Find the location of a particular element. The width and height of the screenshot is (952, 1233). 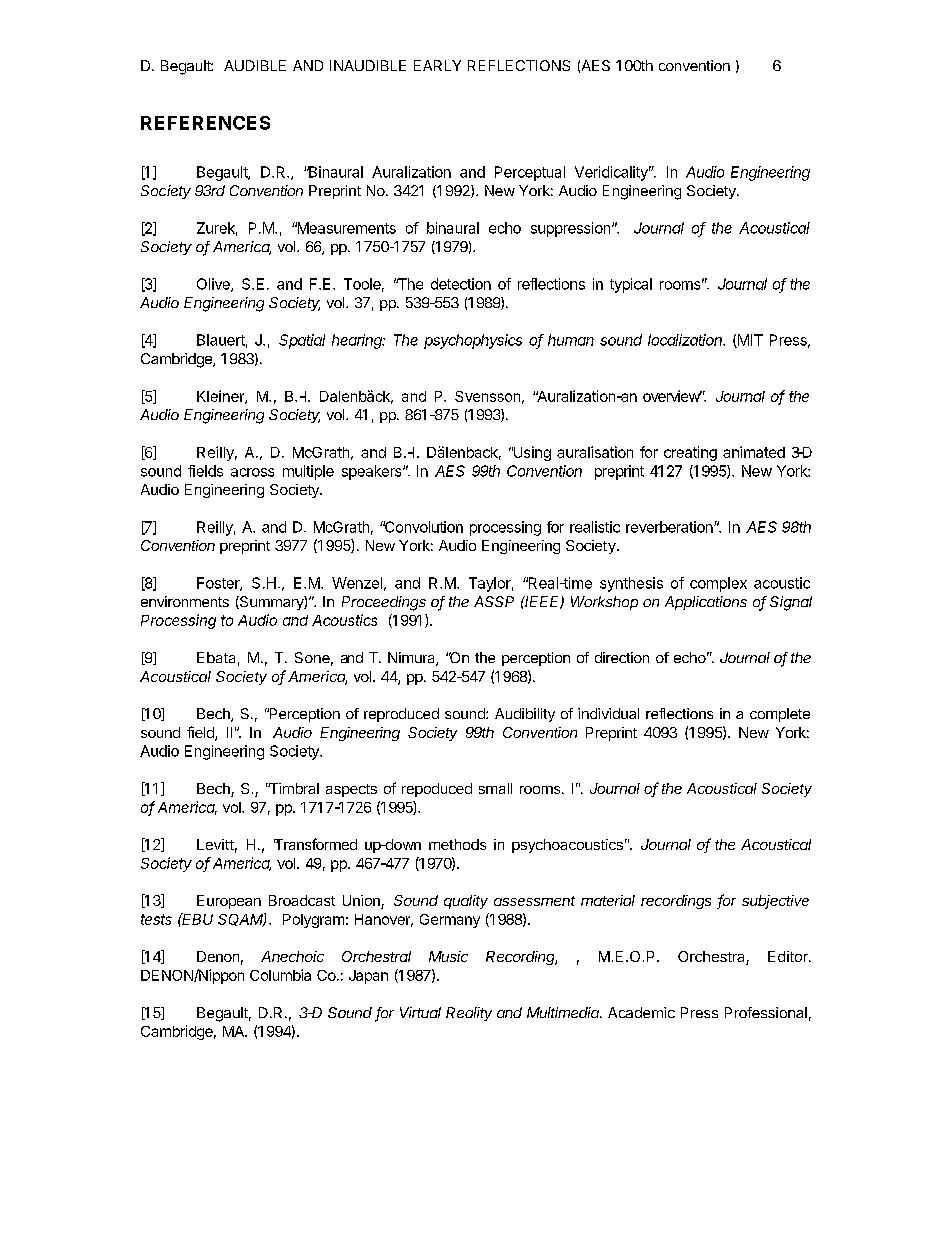

Columbia is located at coordinates (280, 975).
